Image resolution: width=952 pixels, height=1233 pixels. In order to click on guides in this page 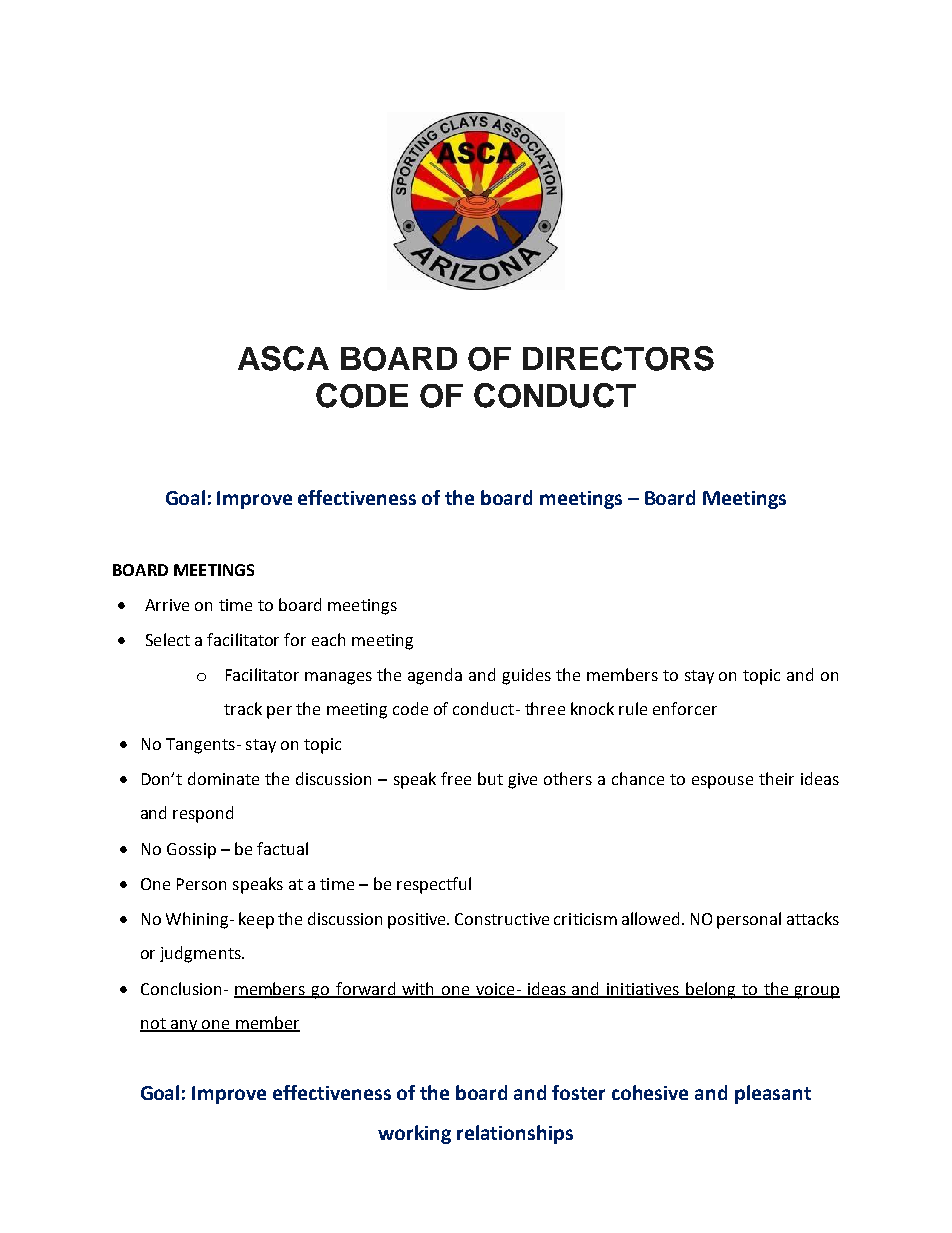, I will do `click(526, 676)`.
